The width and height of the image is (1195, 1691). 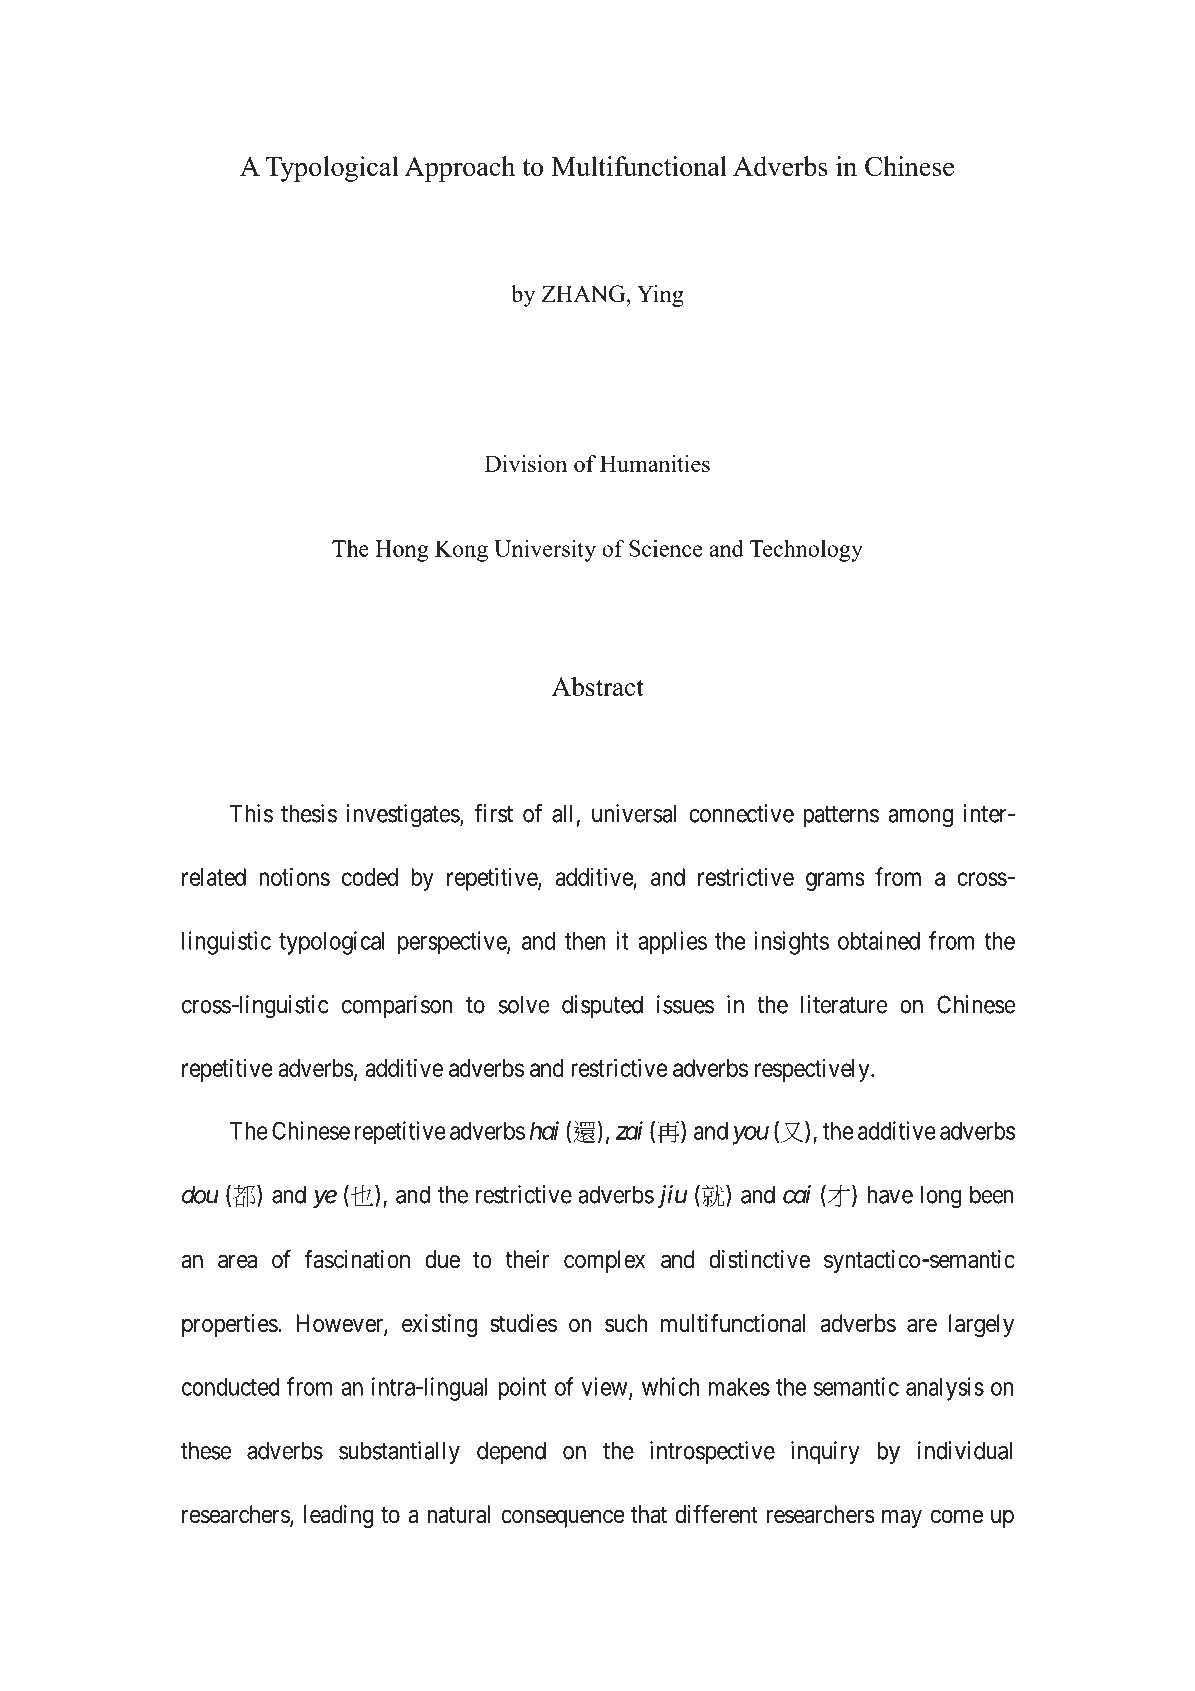 I want to click on dou, so click(x=200, y=1194).
